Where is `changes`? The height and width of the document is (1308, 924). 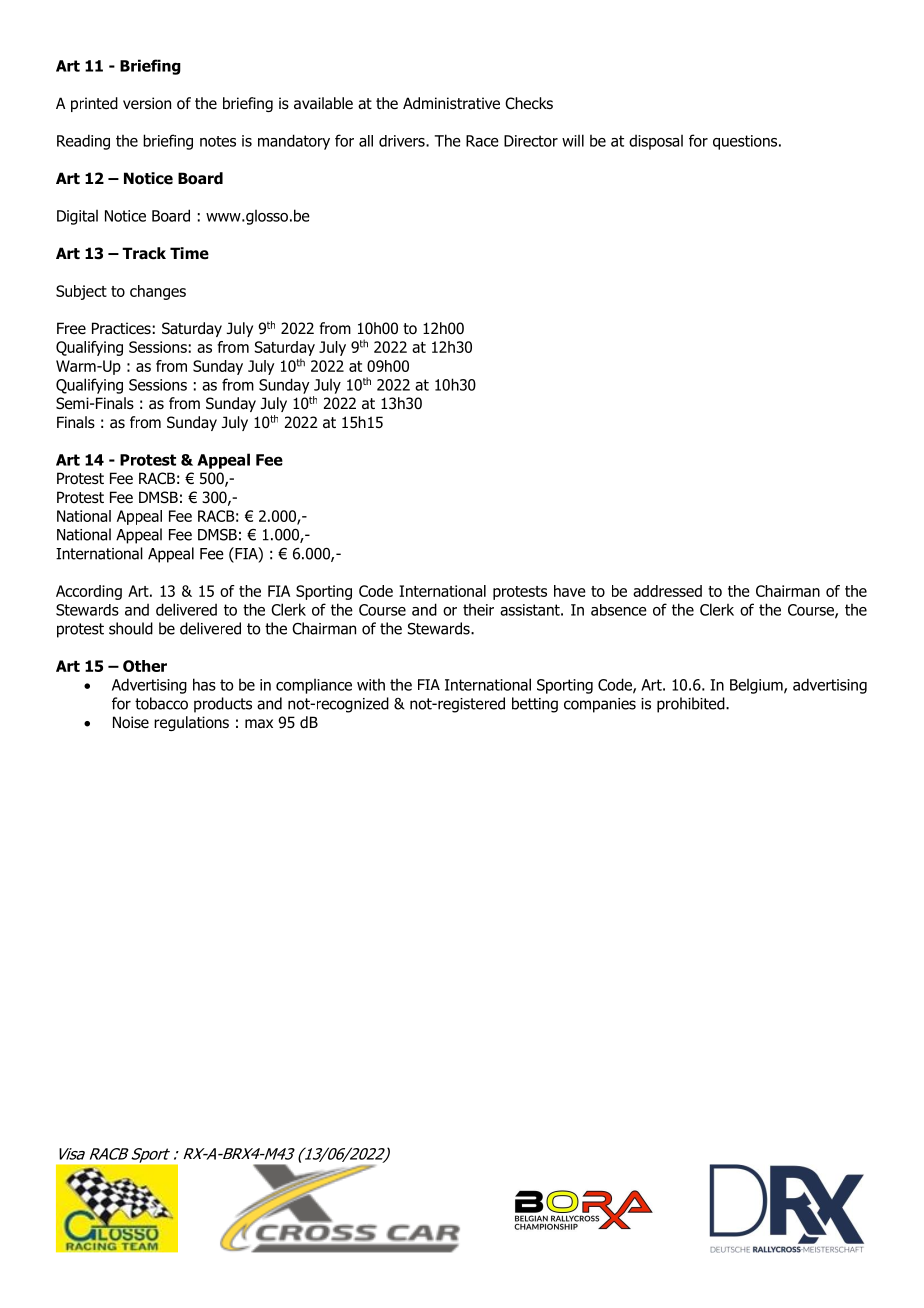
changes is located at coordinates (158, 292).
